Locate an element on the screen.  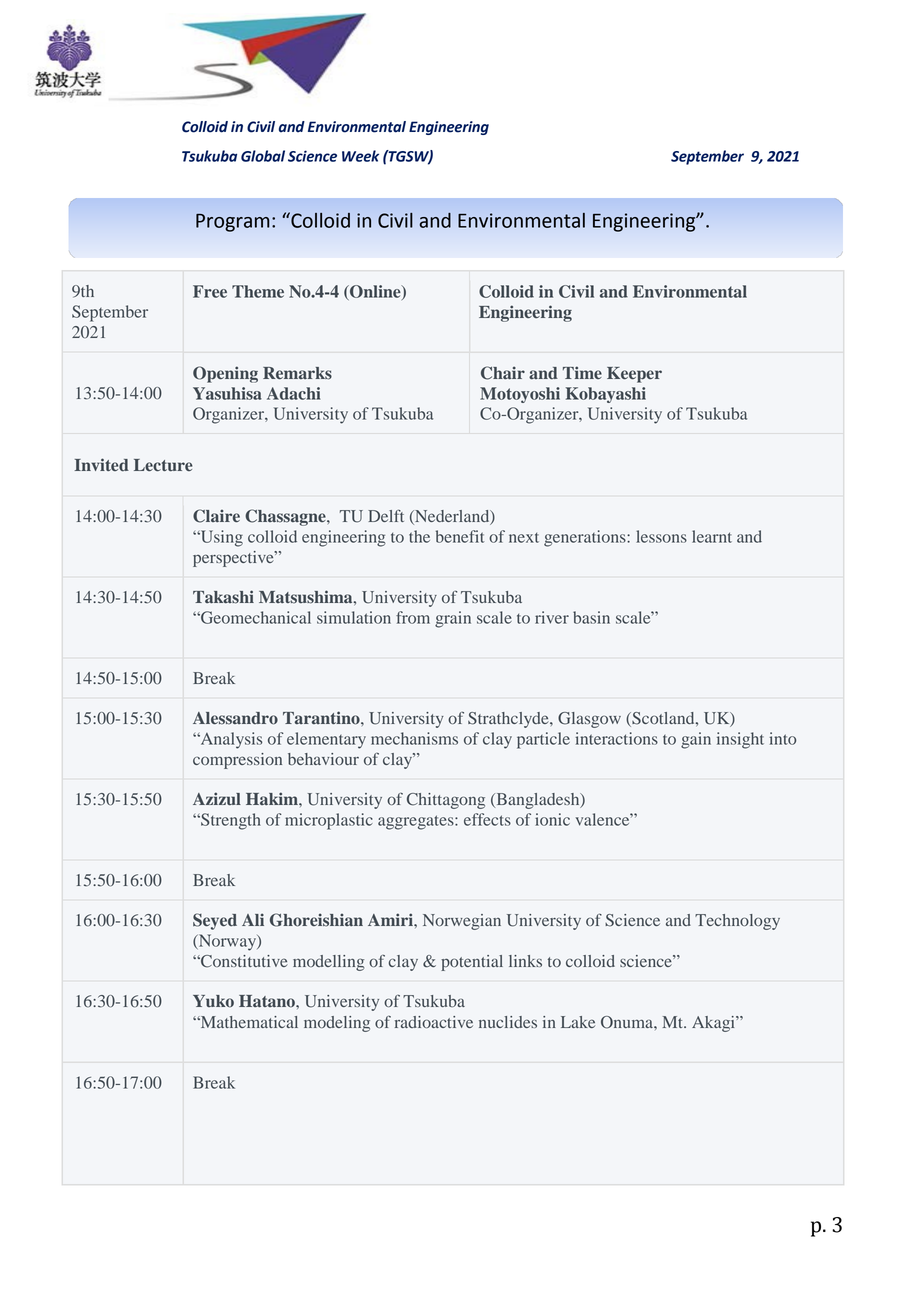
Chair is located at coordinates (503, 373).
